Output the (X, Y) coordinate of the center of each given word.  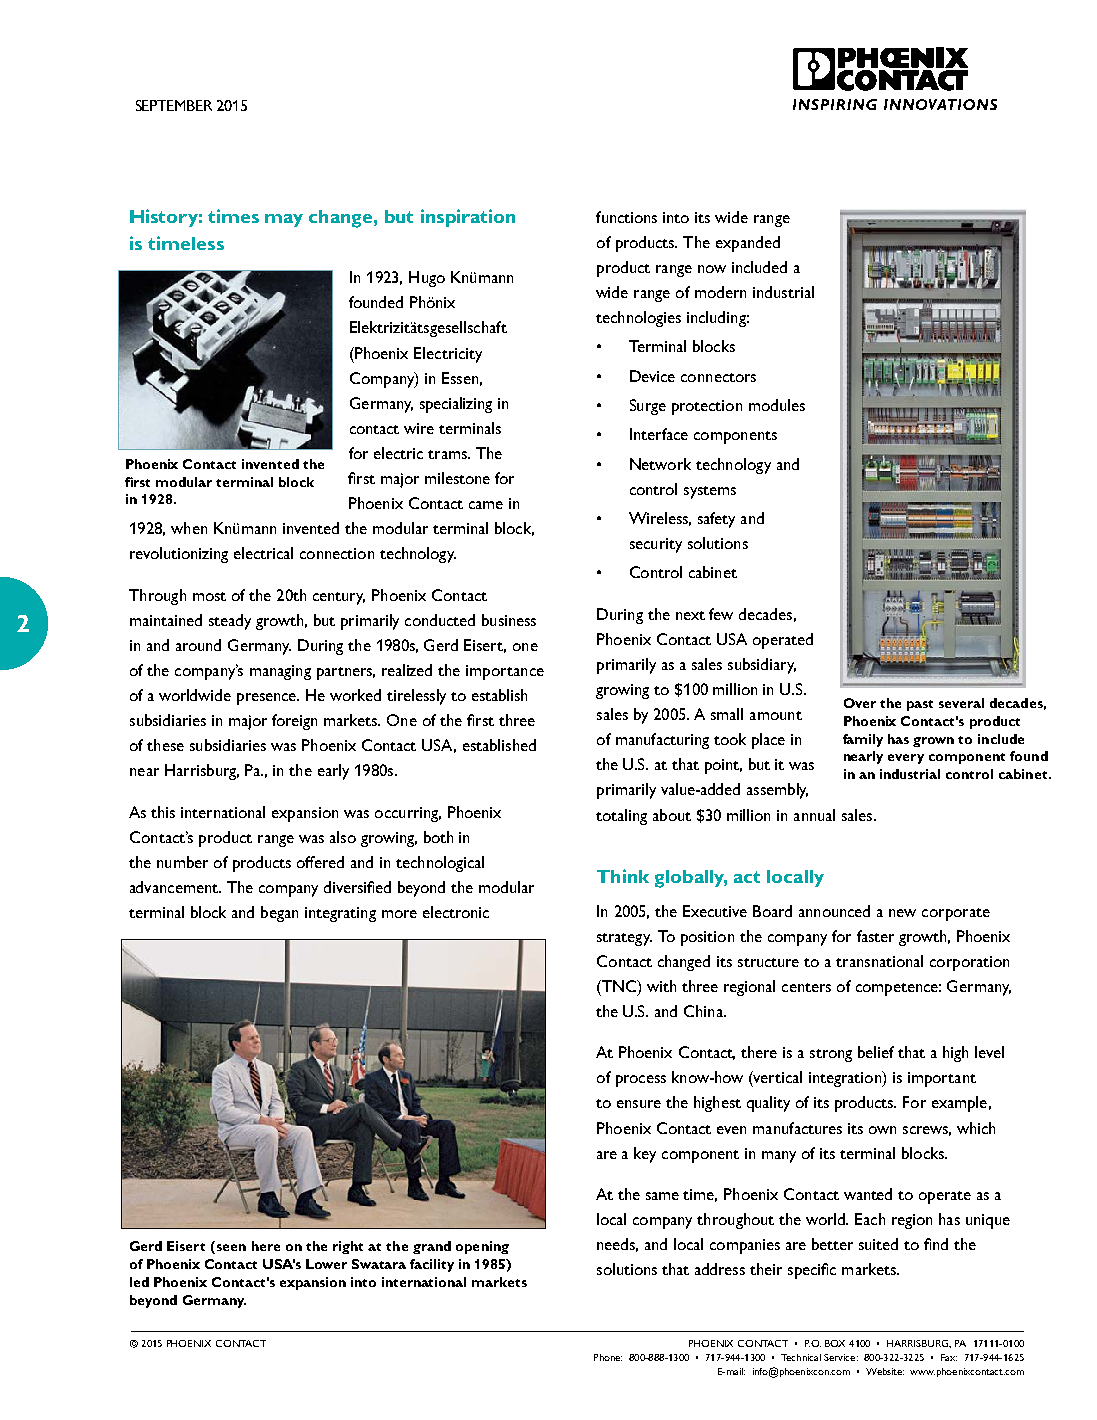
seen (230, 1249)
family (863, 740)
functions (626, 217)
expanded (748, 244)
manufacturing (662, 741)
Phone (608, 1357)
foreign (294, 722)
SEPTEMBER (174, 105)
